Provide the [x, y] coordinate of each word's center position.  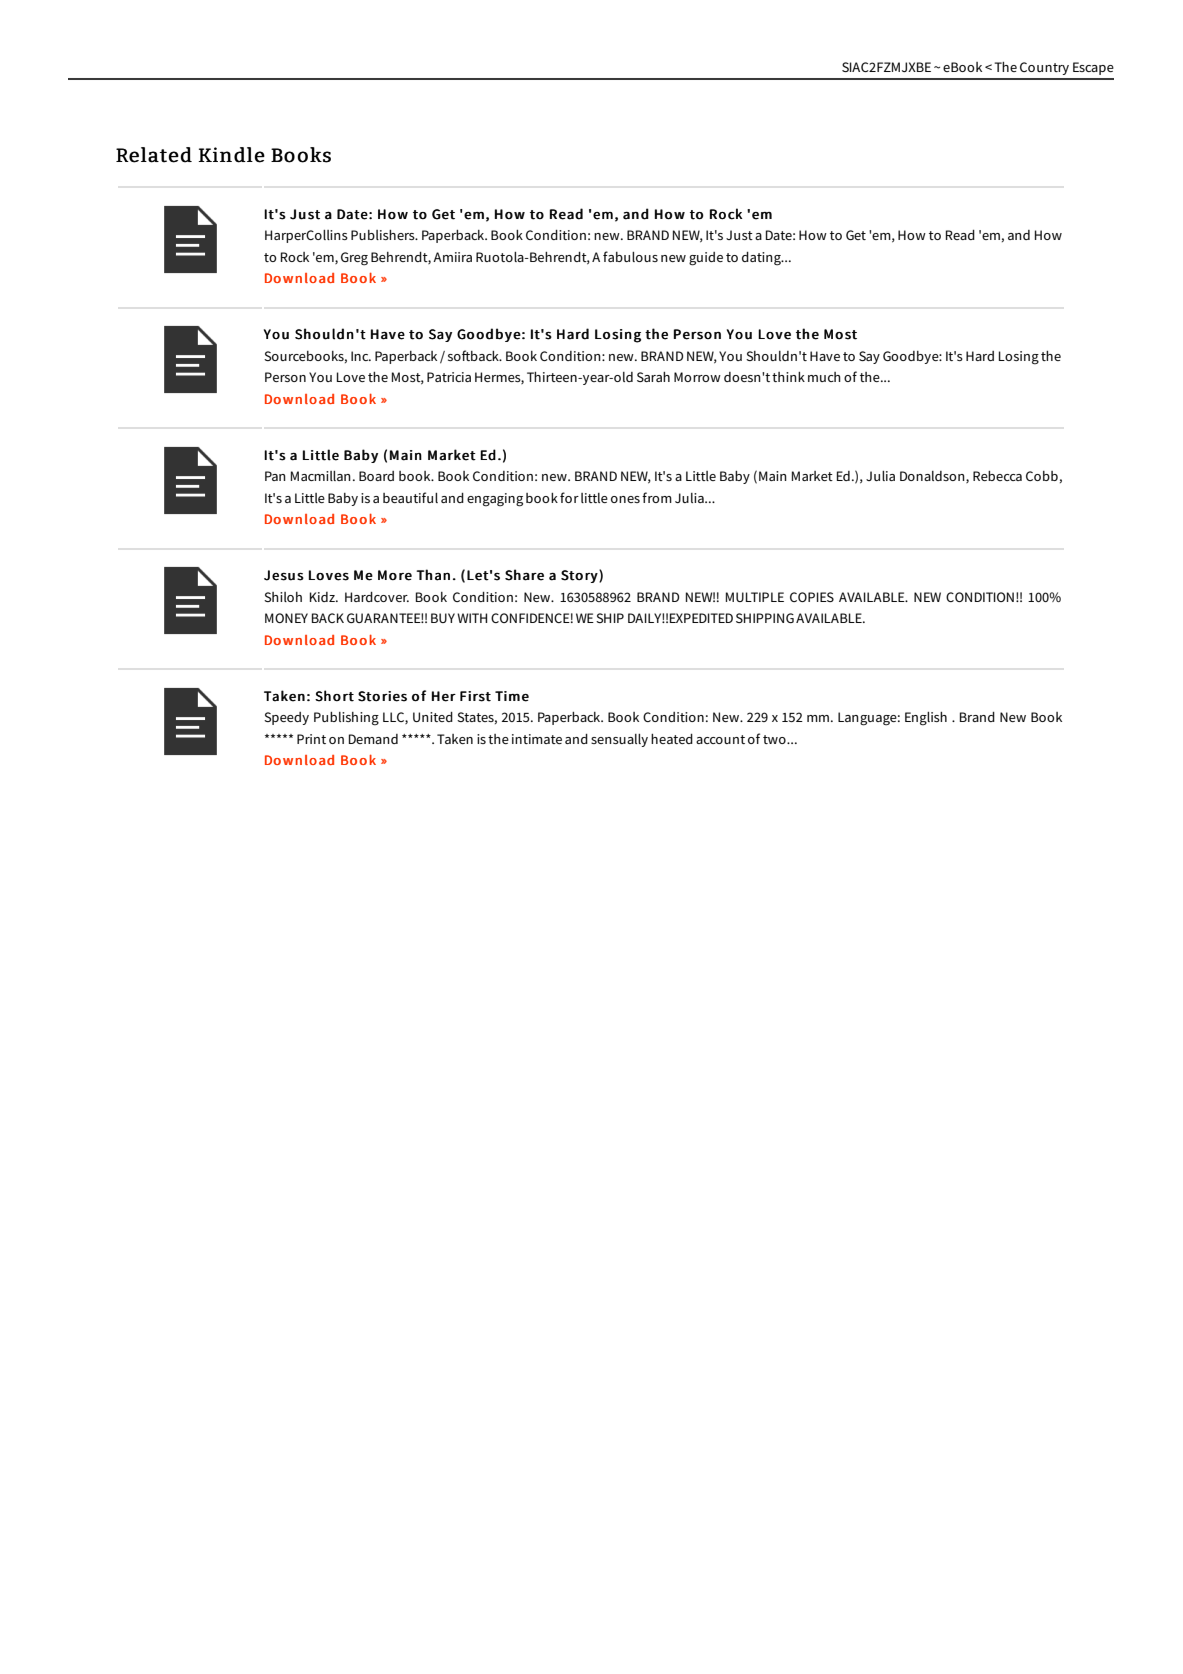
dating [762, 259]
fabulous [630, 256]
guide [706, 259]
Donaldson [933, 477]
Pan [275, 476]
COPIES [812, 597]
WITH [472, 618]
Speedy [286, 718]
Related [154, 155]
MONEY [286, 618]
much [824, 377]
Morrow [697, 377]
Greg [354, 259]
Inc [361, 356]
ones [625, 499]
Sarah [653, 377]
